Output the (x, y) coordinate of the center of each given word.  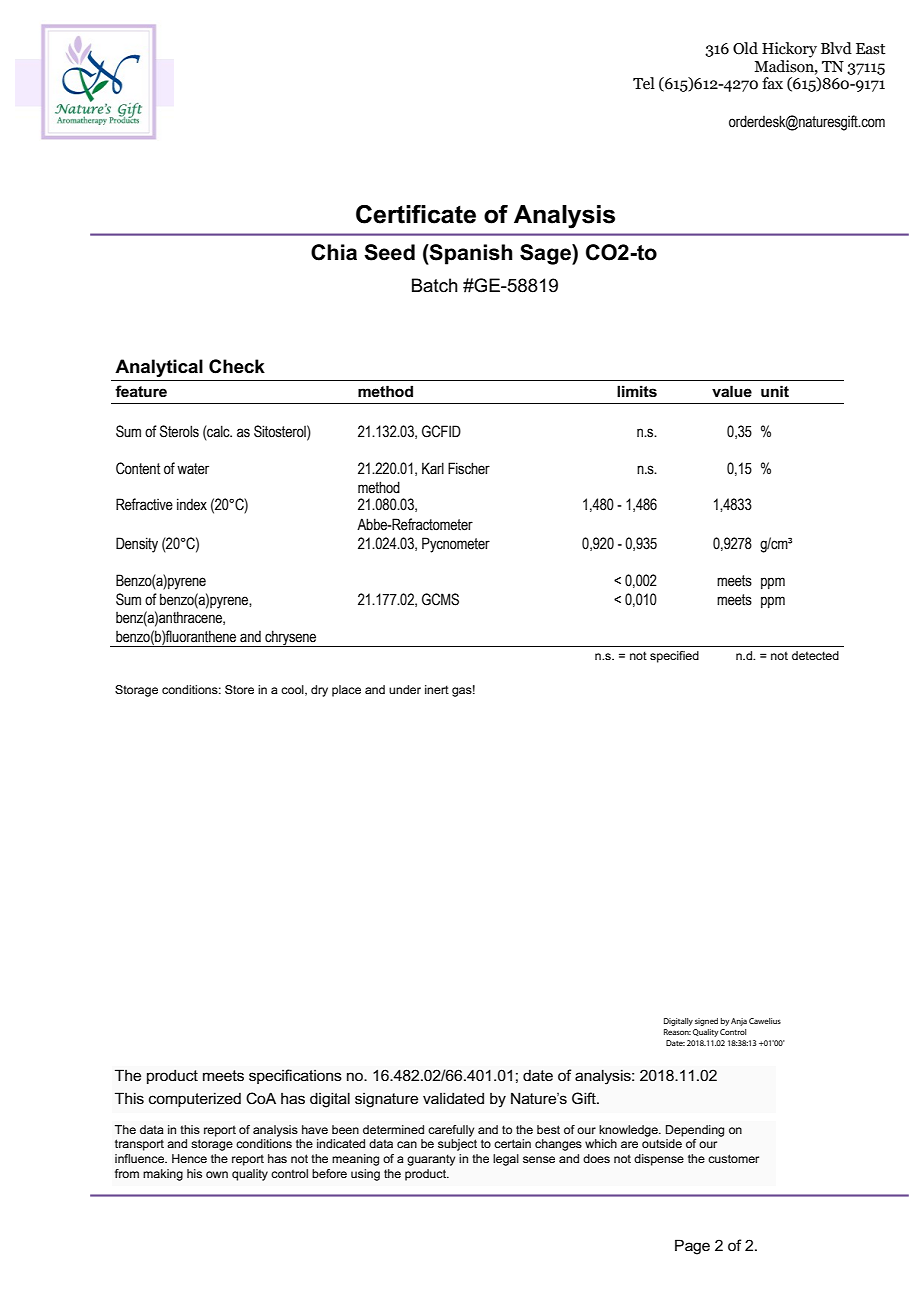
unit (775, 391)
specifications (295, 1076)
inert (437, 689)
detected (815, 655)
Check (237, 366)
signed (706, 1022)
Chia (334, 252)
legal (506, 1160)
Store (239, 689)
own (217, 1174)
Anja (739, 1022)
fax (772, 83)
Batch (435, 285)
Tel (644, 83)
